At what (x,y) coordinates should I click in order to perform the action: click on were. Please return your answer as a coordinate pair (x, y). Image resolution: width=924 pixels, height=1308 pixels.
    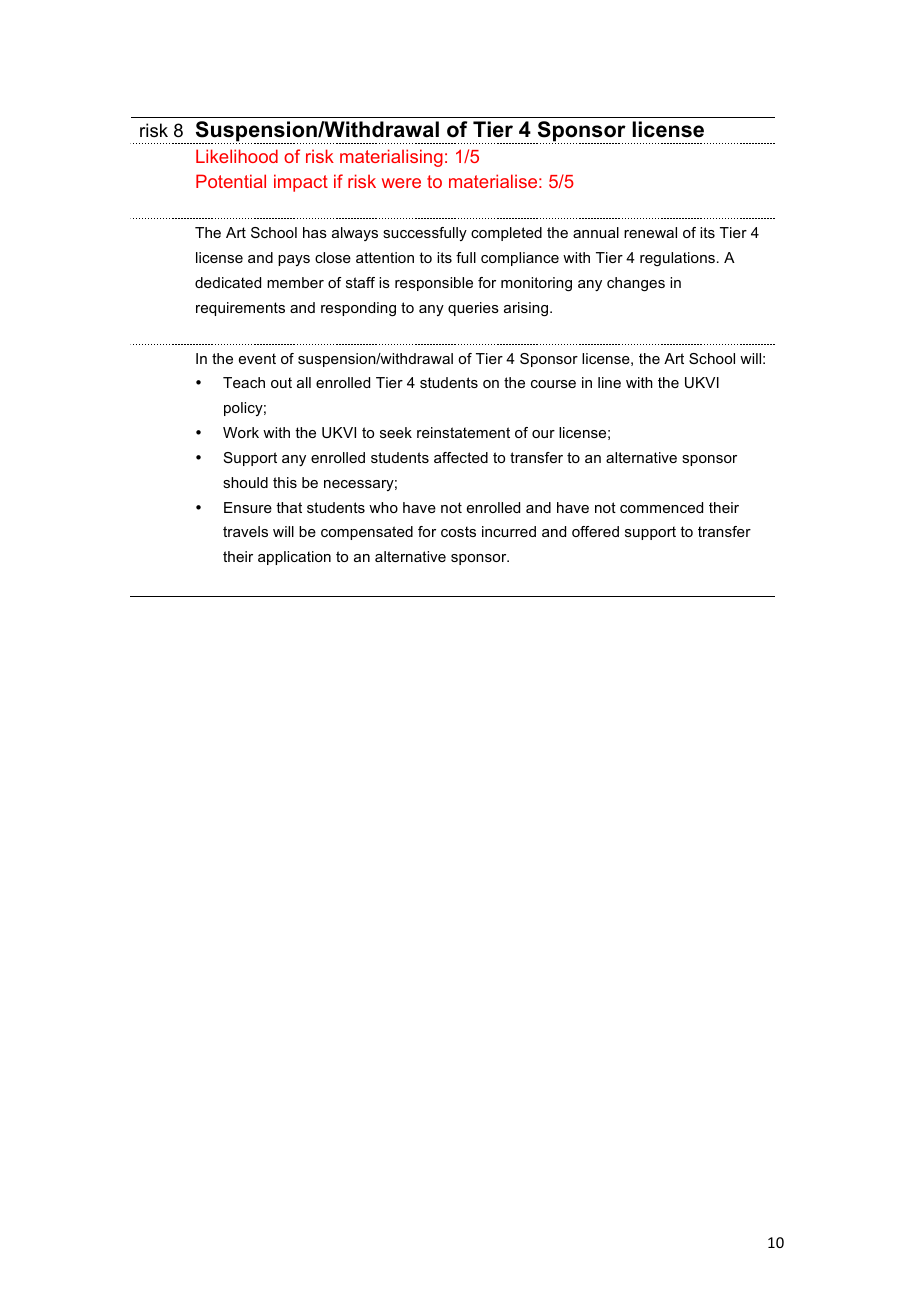
    Looking at the image, I should click on (401, 183).
